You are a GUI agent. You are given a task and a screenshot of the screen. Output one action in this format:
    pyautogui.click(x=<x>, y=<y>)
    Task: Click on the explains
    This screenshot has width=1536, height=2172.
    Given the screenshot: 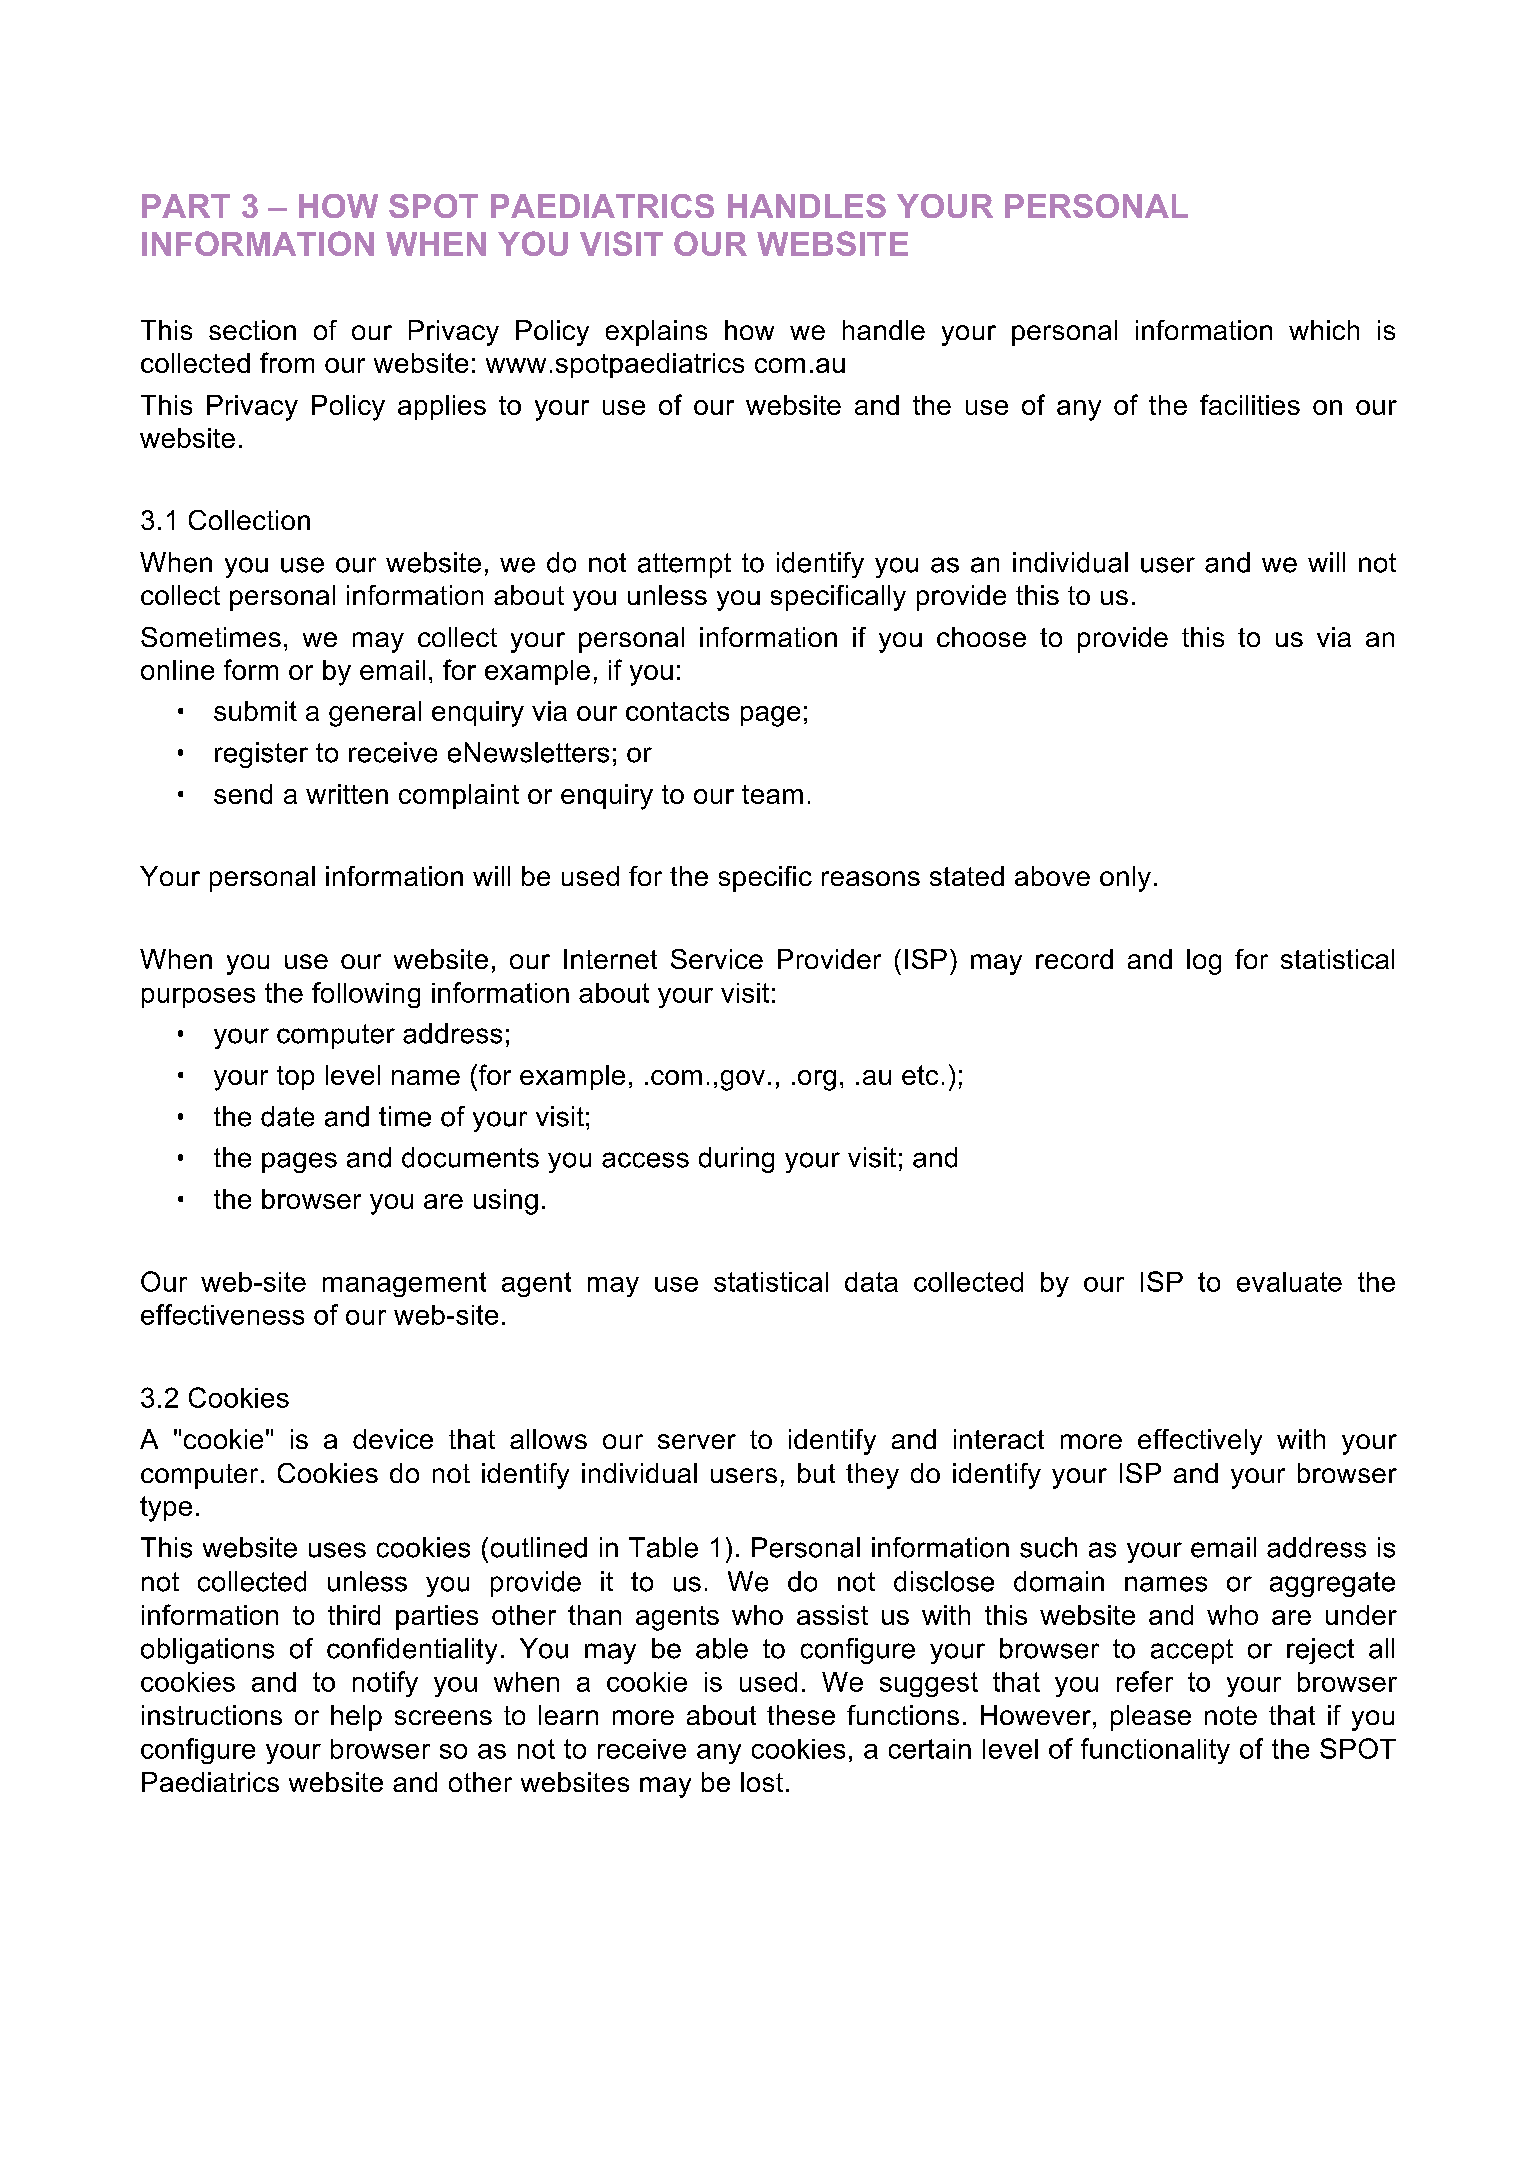 What is the action you would take?
    pyautogui.click(x=656, y=333)
